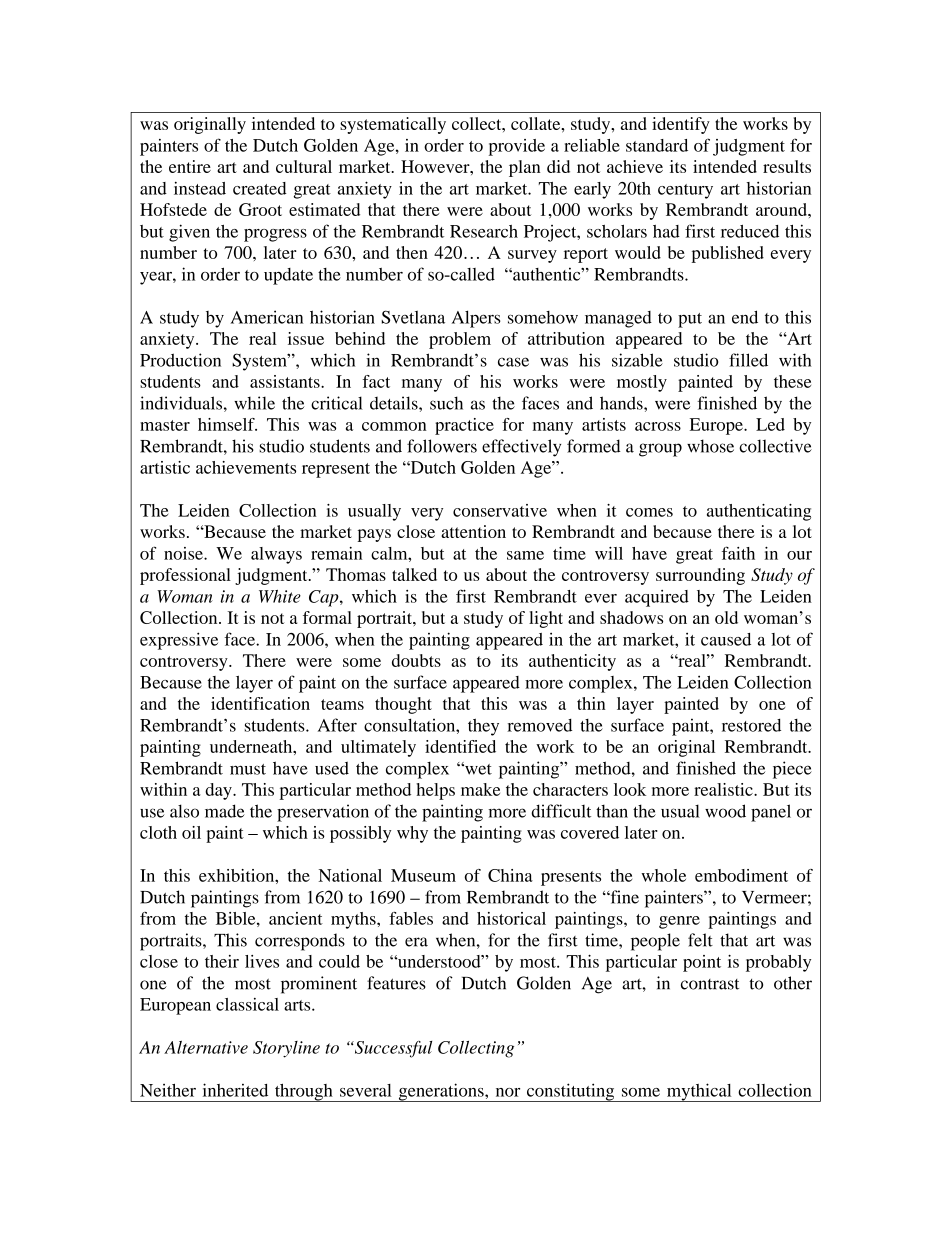  I want to click on problem, so click(460, 340).
